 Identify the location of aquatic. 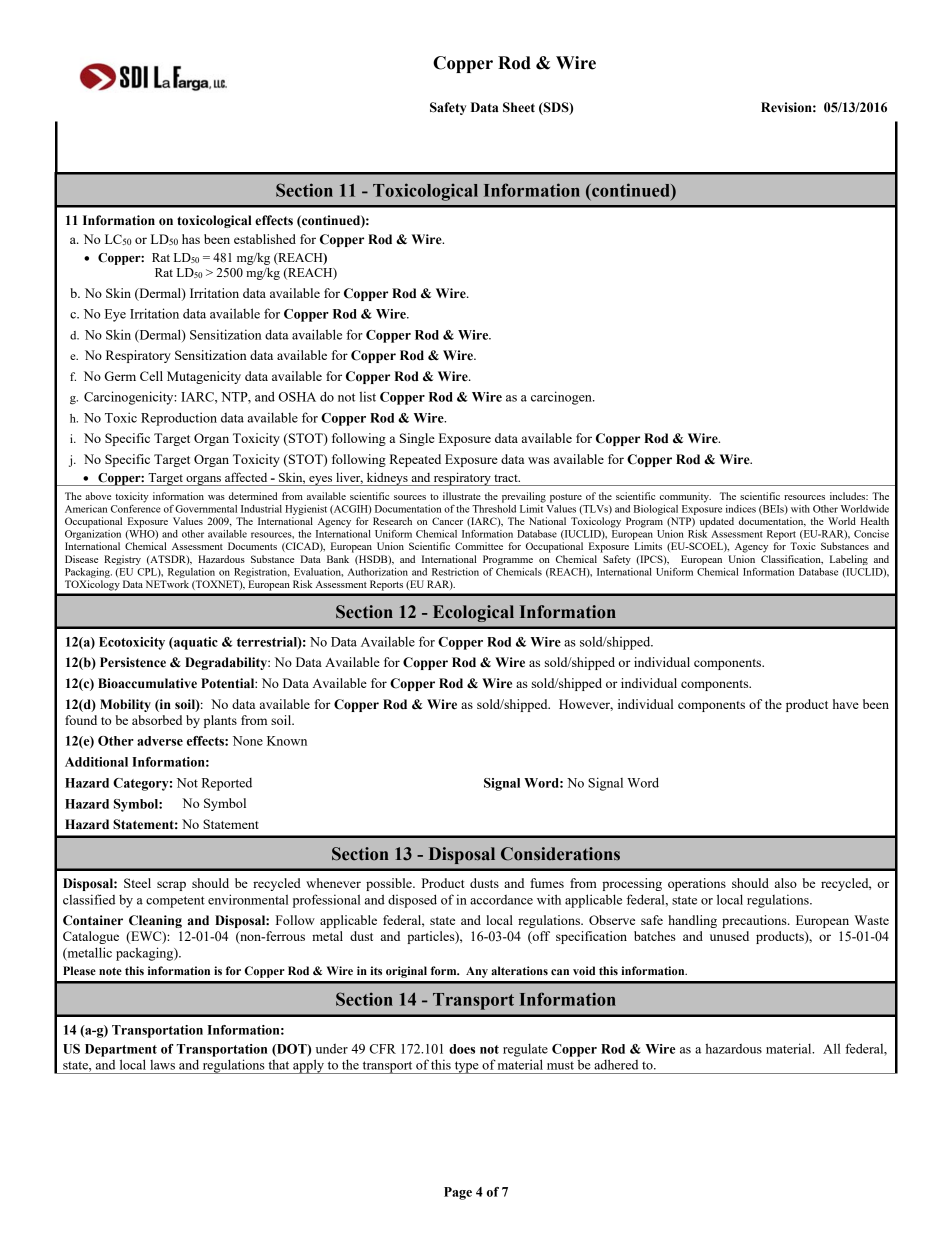
(195, 643).
